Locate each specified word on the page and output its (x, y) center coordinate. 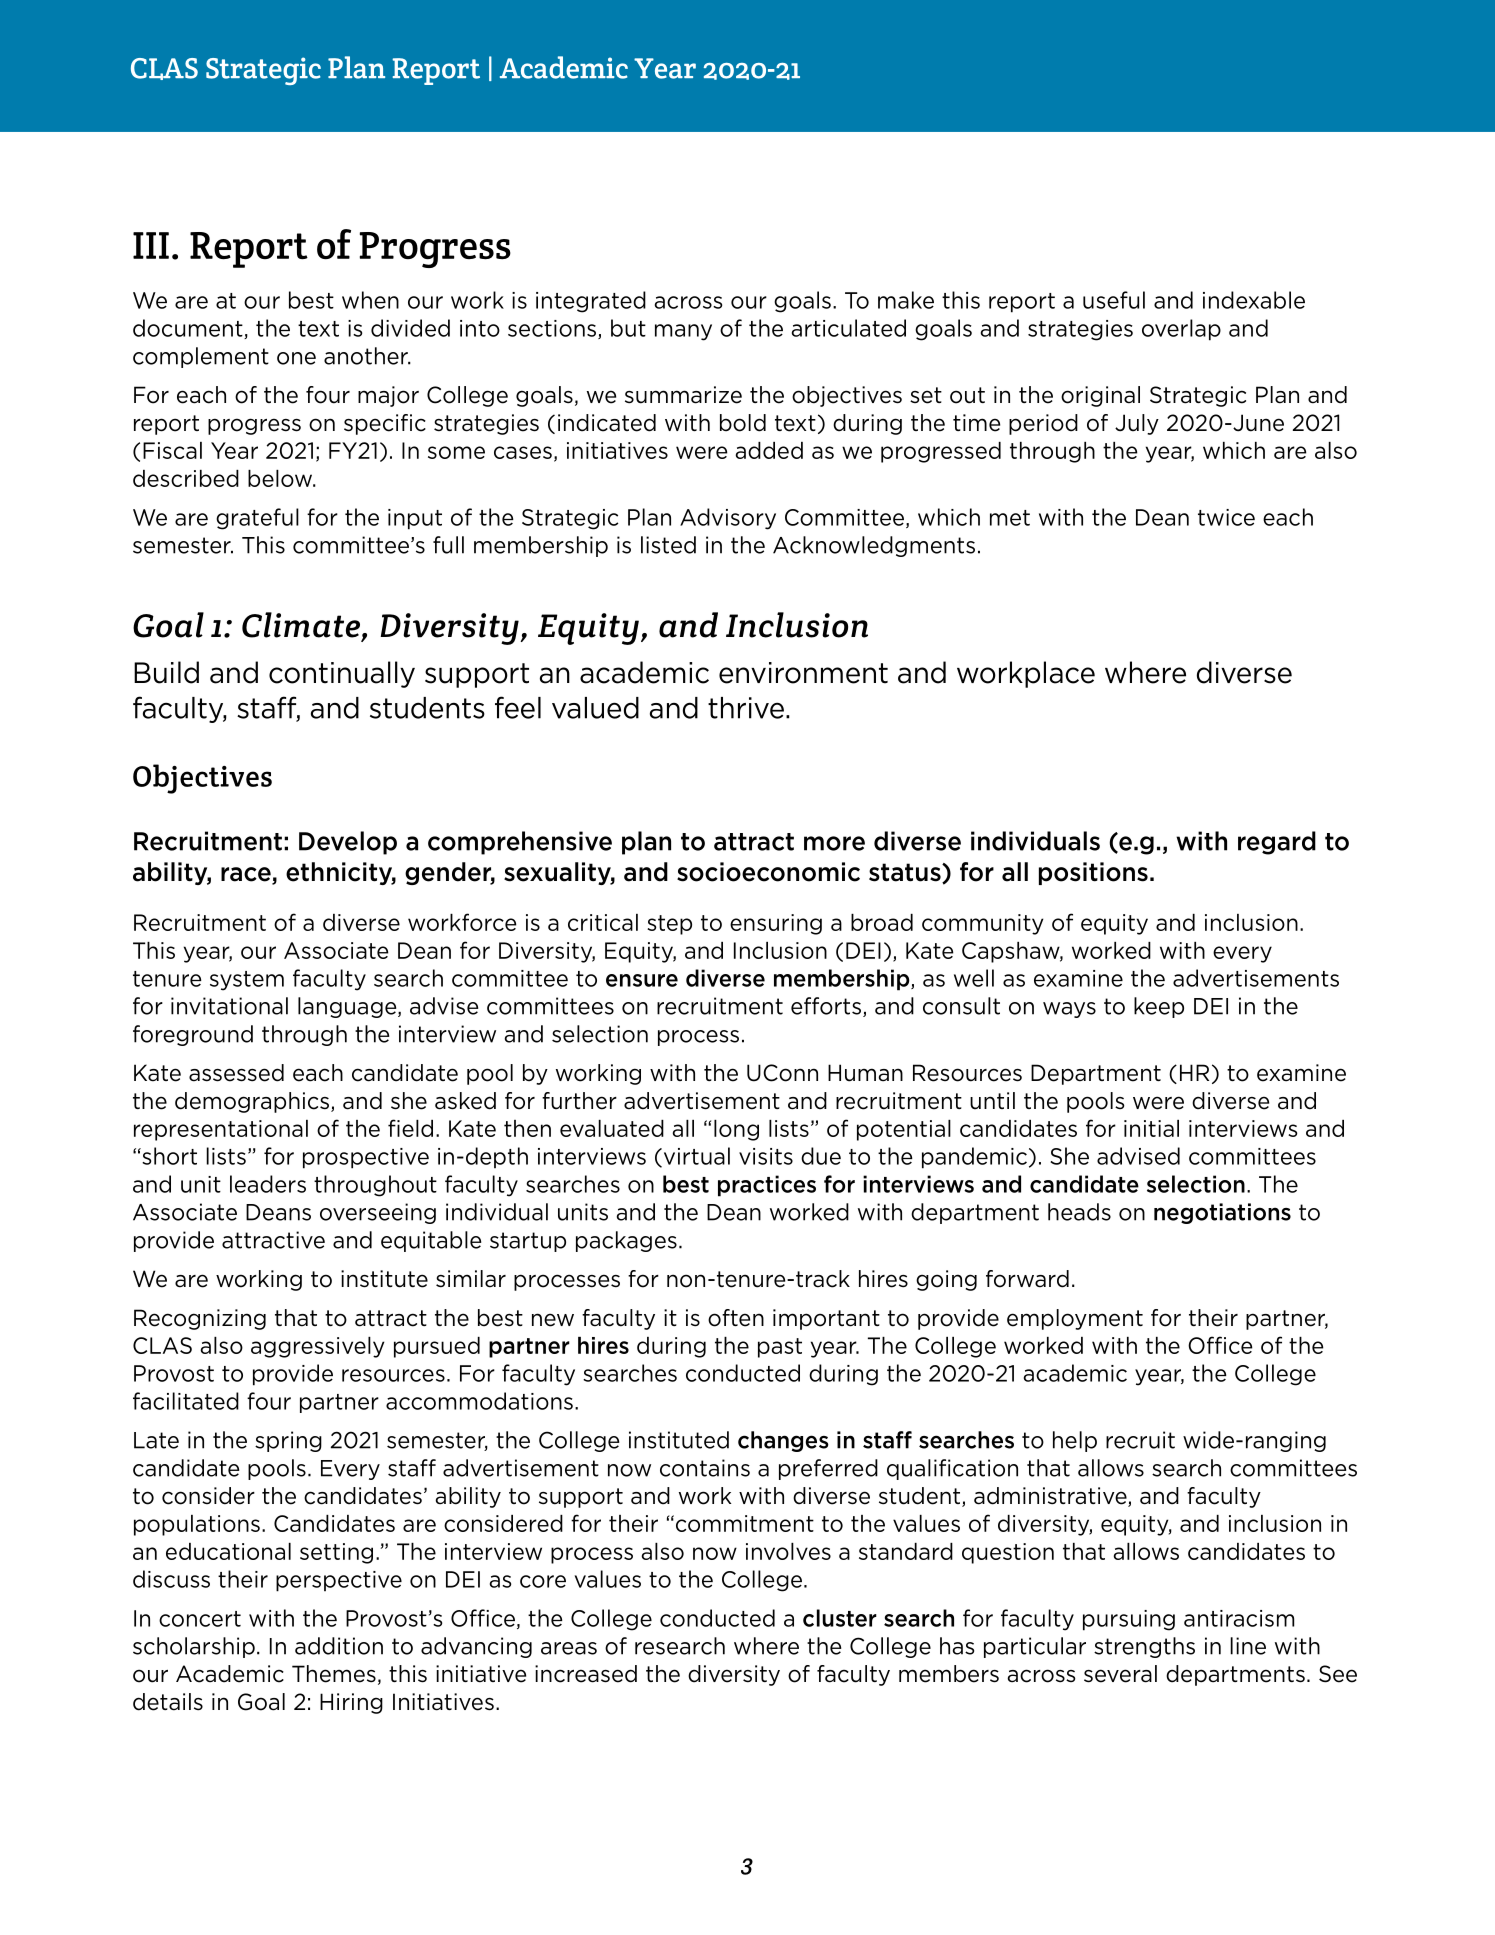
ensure (642, 980)
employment (1075, 1319)
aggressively (318, 1347)
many (683, 332)
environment (803, 673)
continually (342, 674)
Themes (334, 1674)
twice (1226, 517)
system (247, 981)
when (370, 300)
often (736, 1318)
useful (1114, 300)
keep (1159, 1007)
